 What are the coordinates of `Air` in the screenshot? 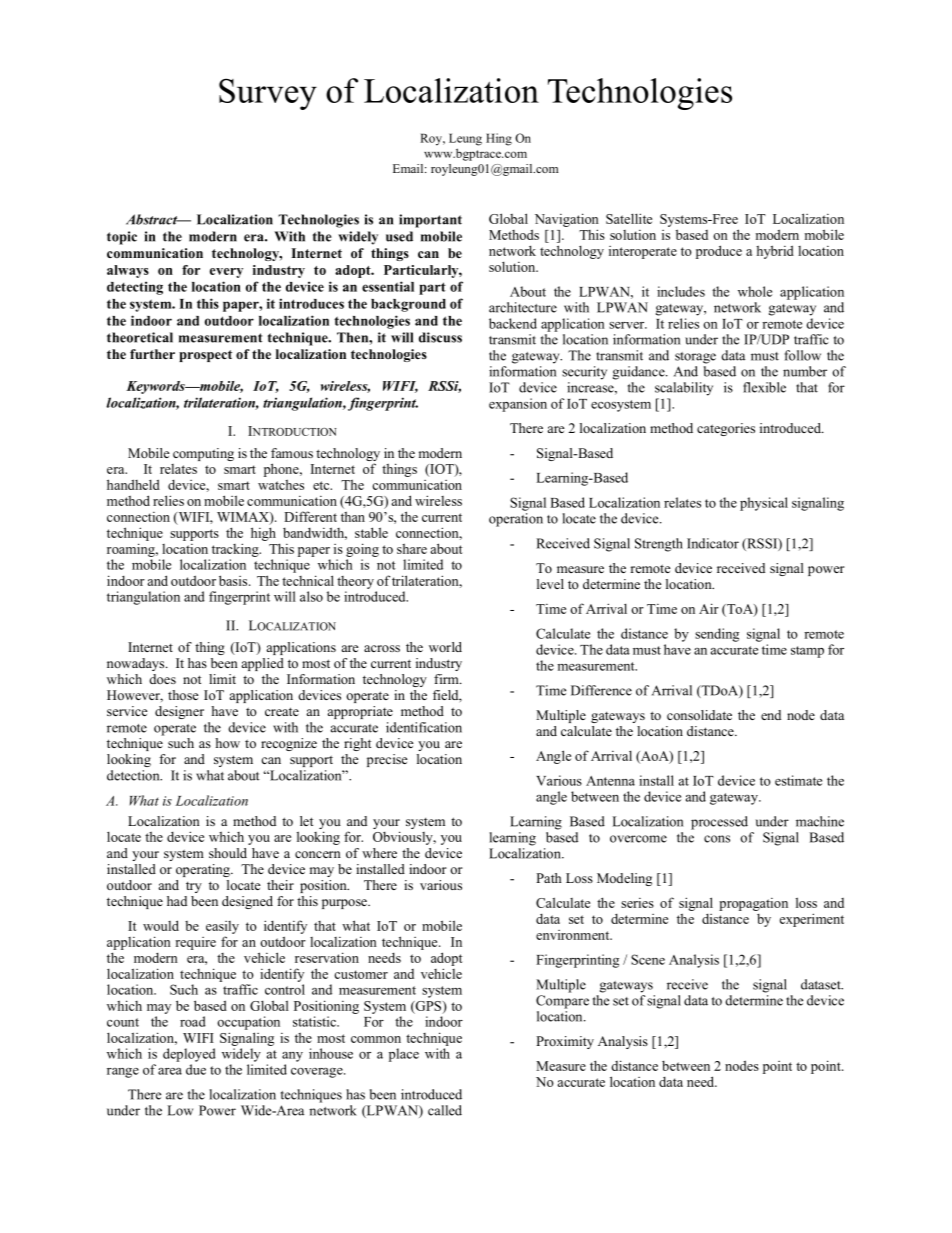 It's located at (709, 608).
